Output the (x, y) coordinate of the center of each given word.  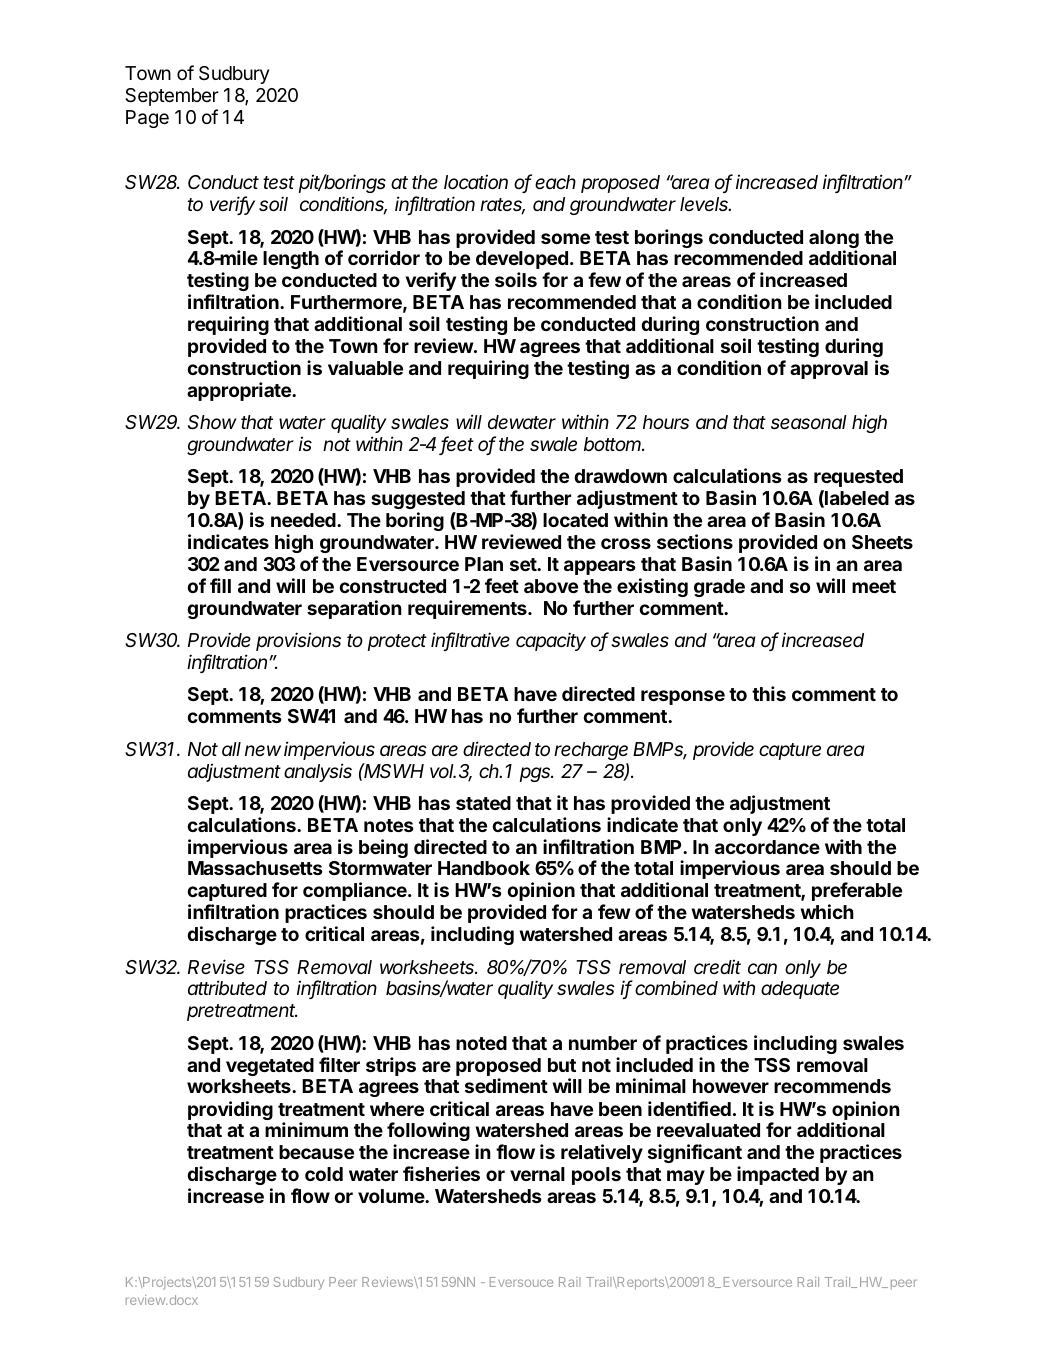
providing (230, 1110)
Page (147, 119)
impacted (778, 1175)
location (476, 181)
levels (705, 204)
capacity (551, 641)
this (769, 693)
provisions (298, 641)
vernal (537, 1174)
